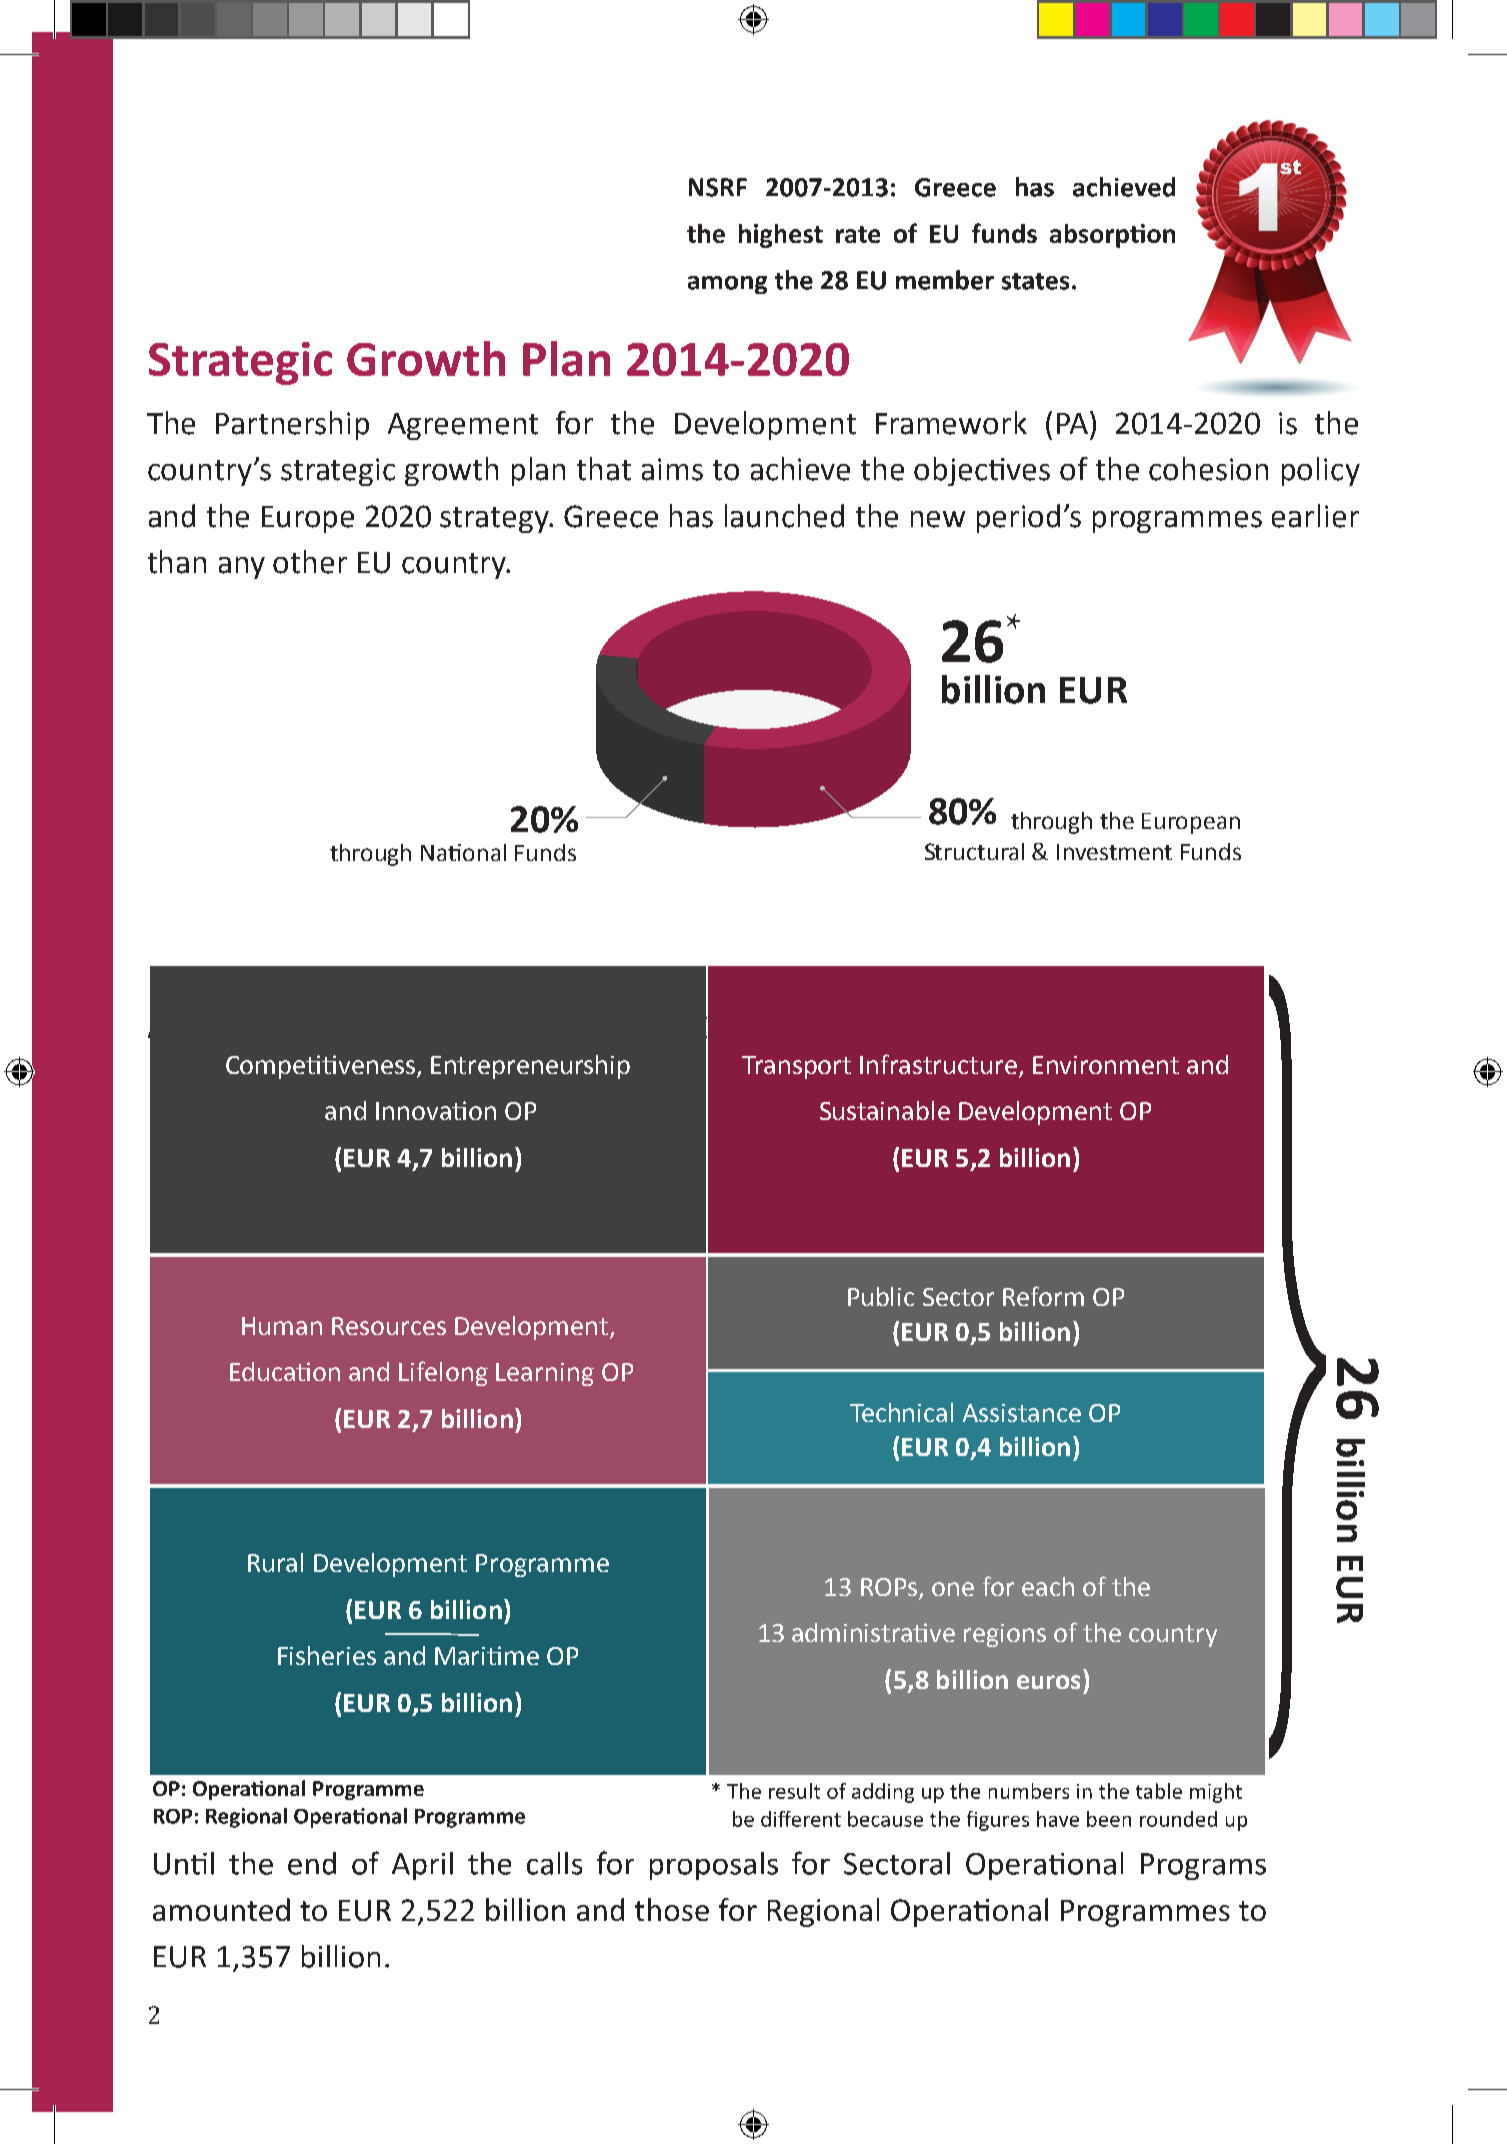  I want to click on achieve, so click(800, 469).
